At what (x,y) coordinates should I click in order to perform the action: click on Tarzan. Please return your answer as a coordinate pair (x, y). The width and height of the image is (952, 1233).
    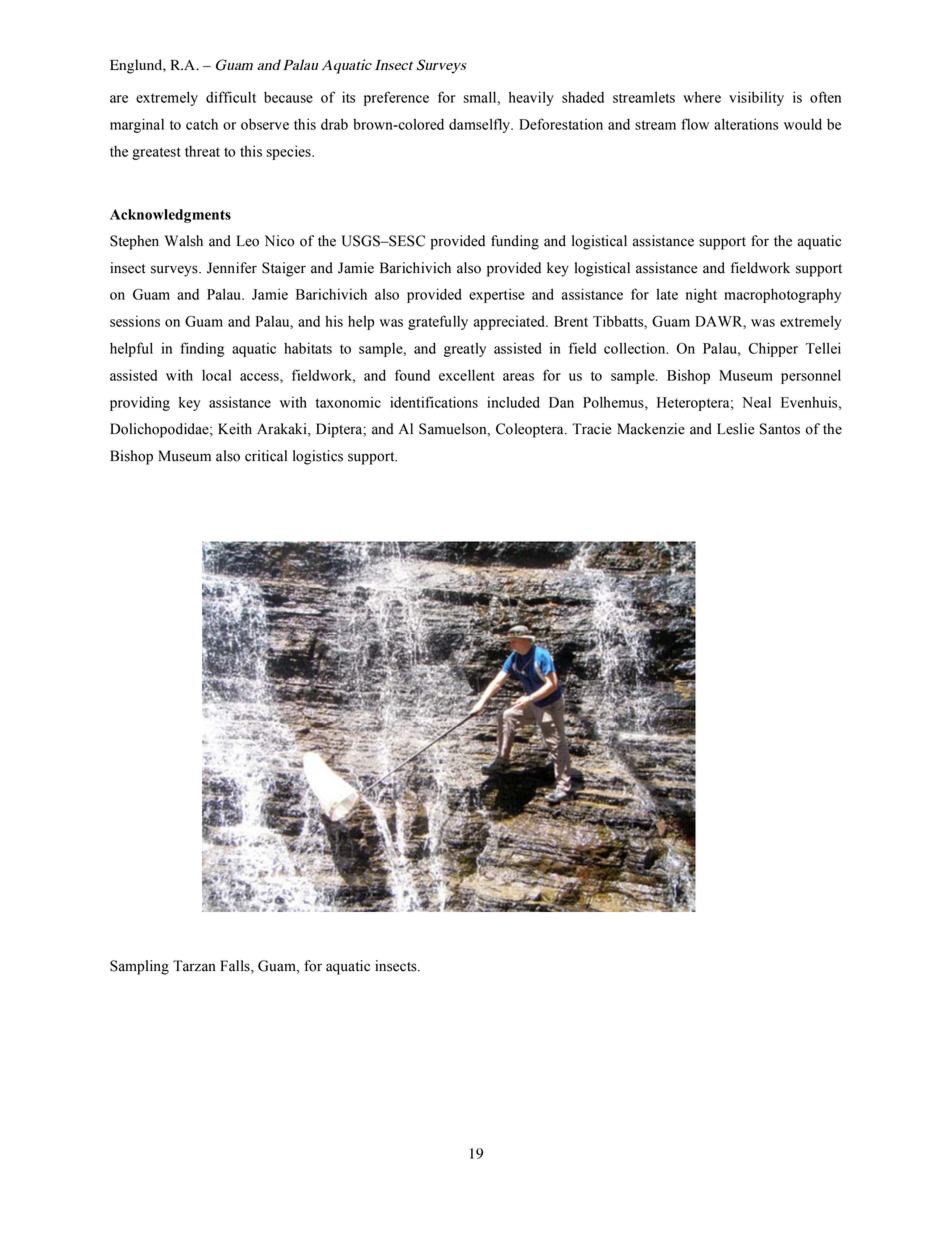
    Looking at the image, I should click on (194, 966).
